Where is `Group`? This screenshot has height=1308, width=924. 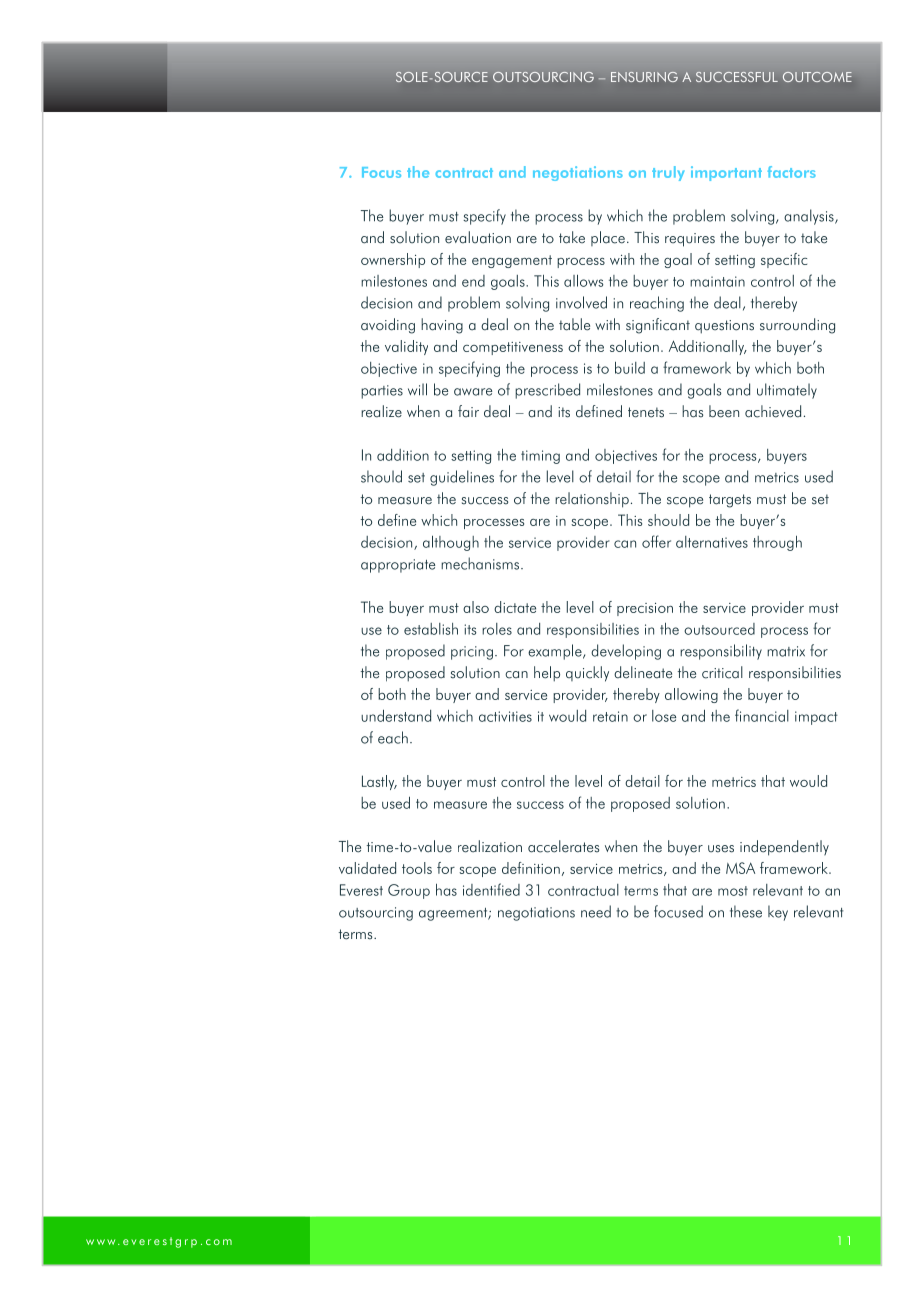
Group is located at coordinates (409, 891).
